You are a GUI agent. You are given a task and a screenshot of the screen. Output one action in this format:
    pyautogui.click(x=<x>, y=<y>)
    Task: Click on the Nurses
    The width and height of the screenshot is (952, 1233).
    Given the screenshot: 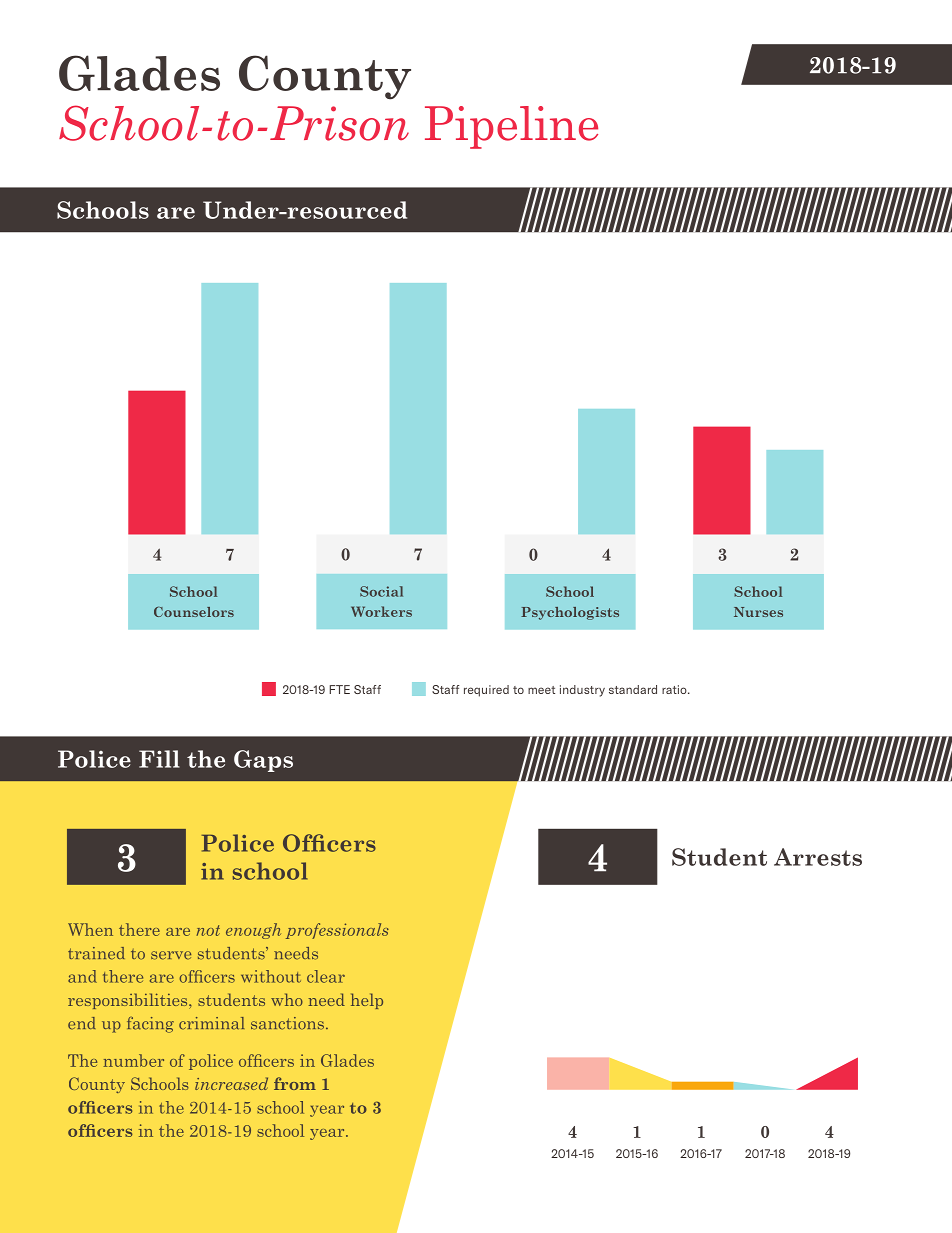 What is the action you would take?
    pyautogui.click(x=758, y=612)
